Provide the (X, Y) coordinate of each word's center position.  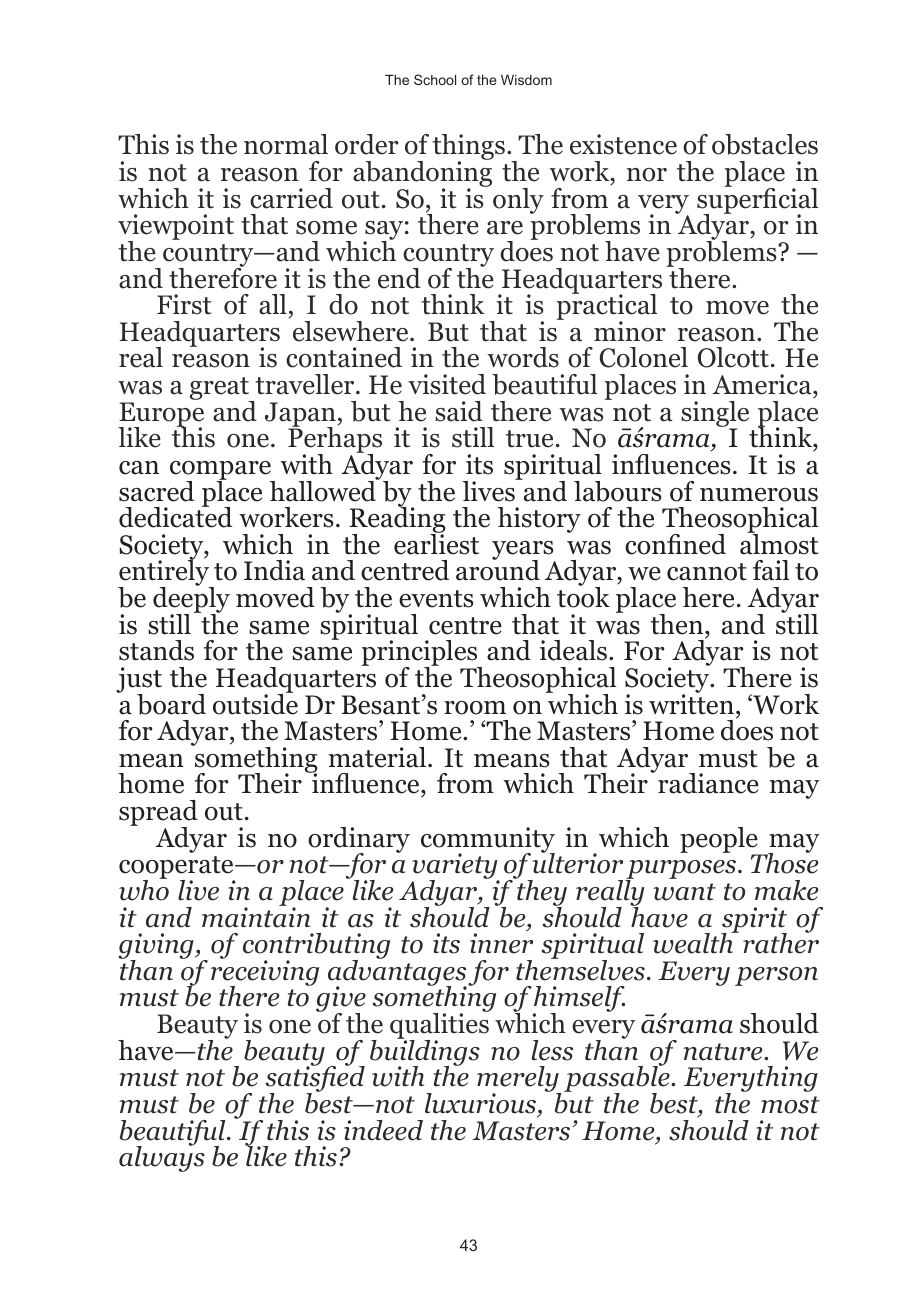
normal (286, 144)
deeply (191, 600)
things (468, 148)
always (162, 1158)
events (436, 599)
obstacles (765, 144)
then (678, 624)
